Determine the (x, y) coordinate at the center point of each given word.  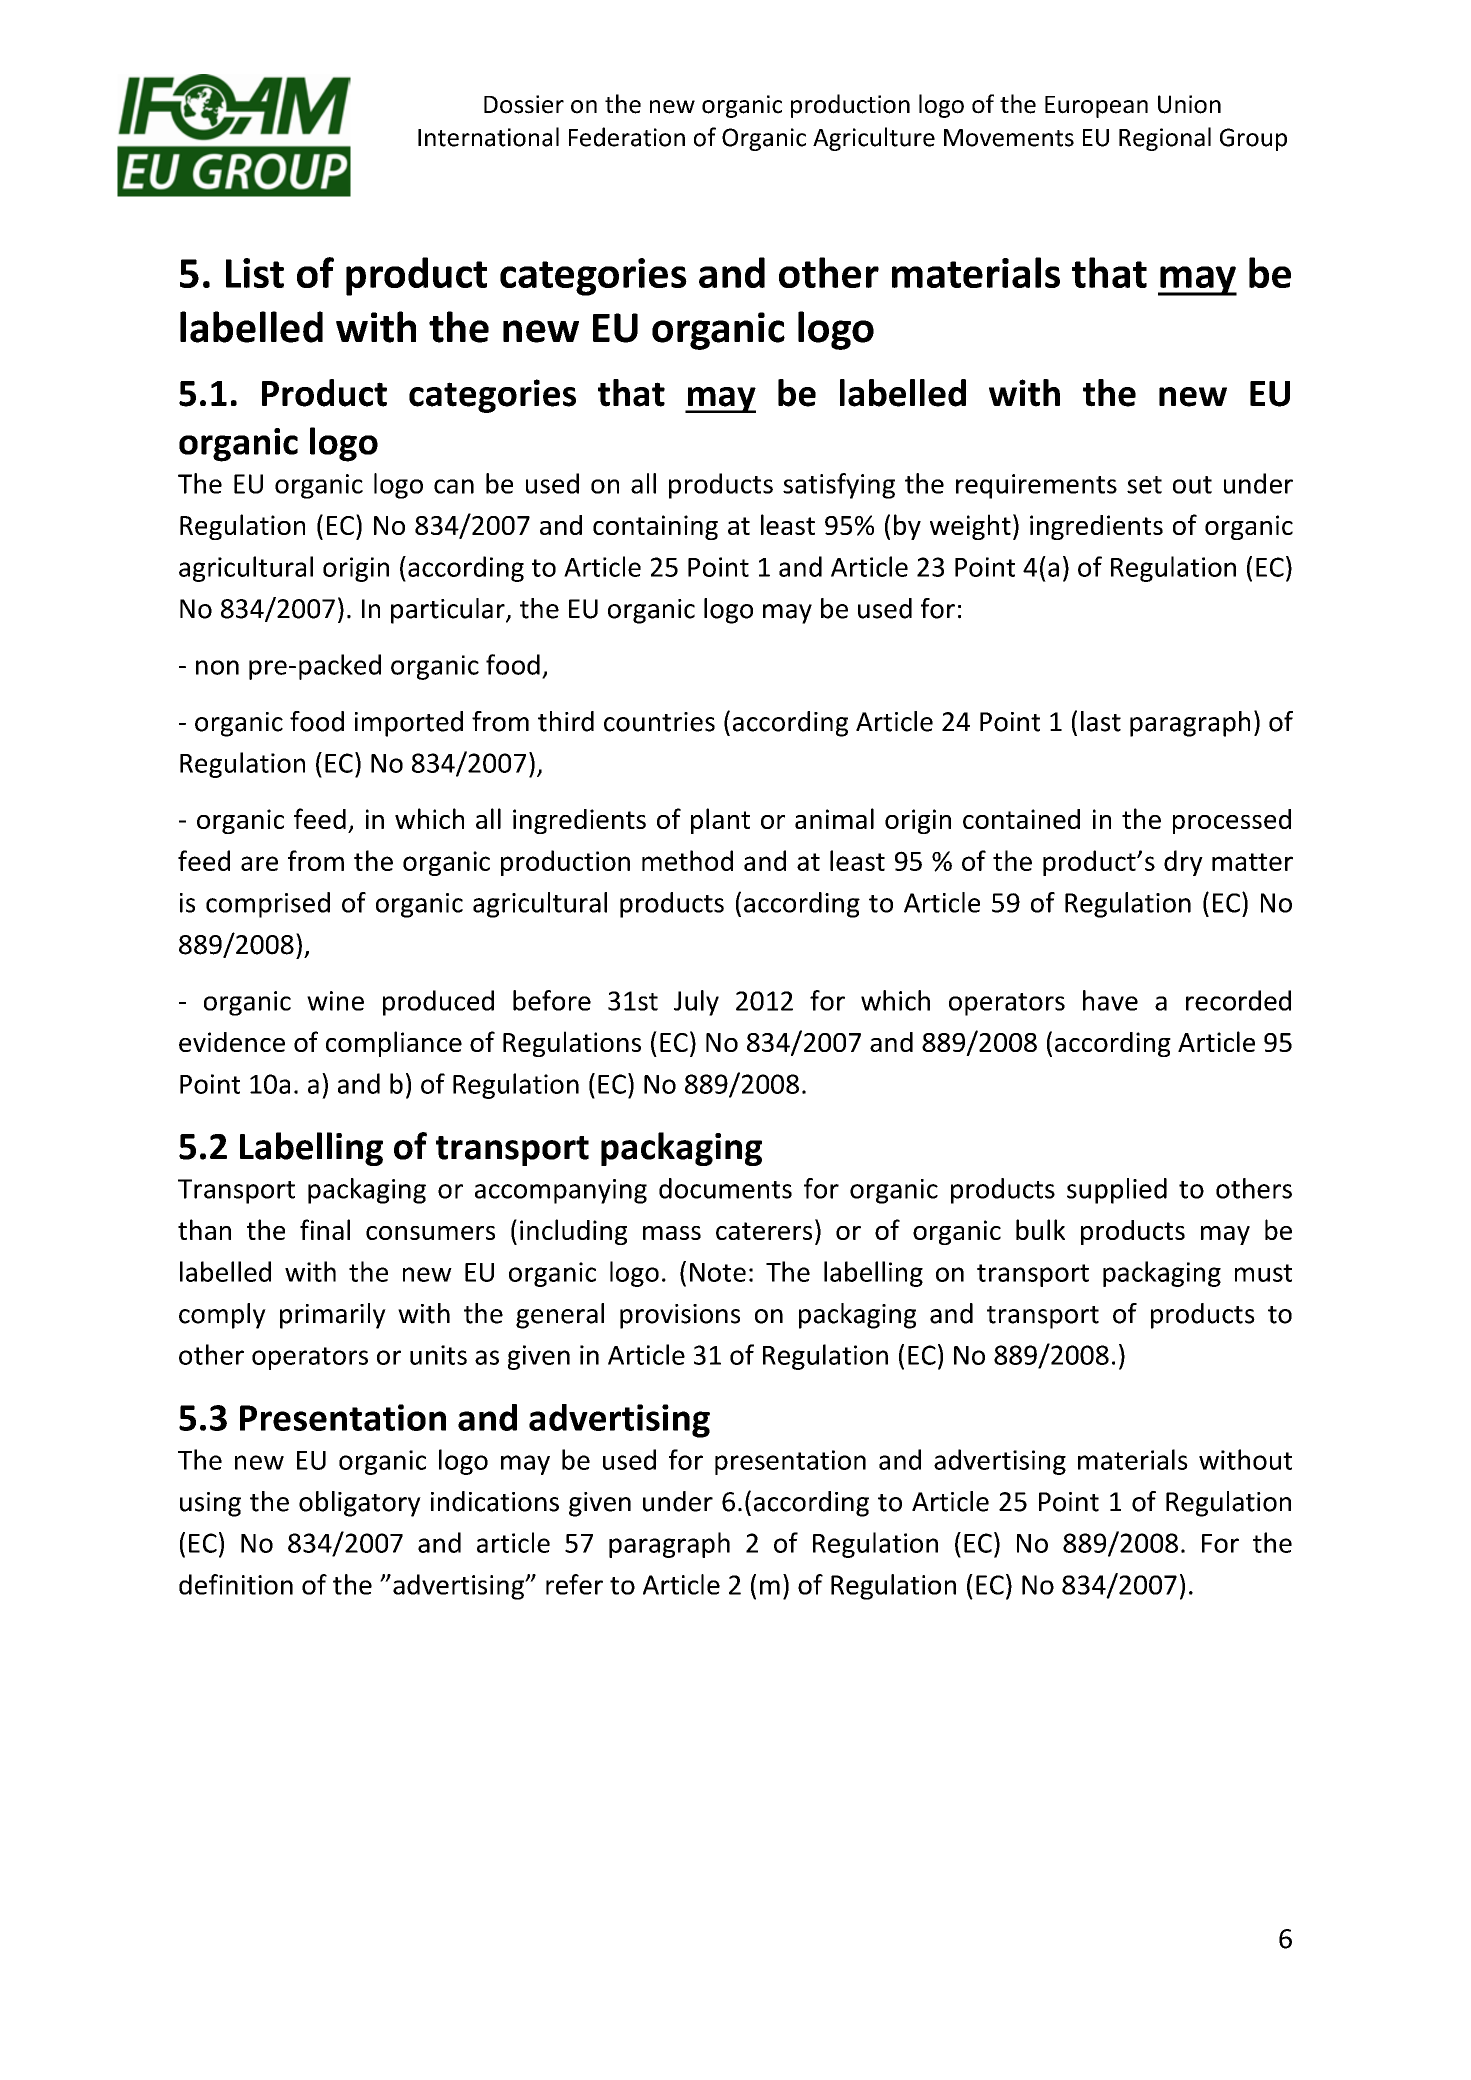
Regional (1165, 139)
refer (574, 1584)
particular (449, 611)
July (696, 1003)
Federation (627, 137)
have (1110, 1000)
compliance (394, 1044)
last (1101, 721)
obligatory (360, 1504)
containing (655, 527)
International (488, 137)
